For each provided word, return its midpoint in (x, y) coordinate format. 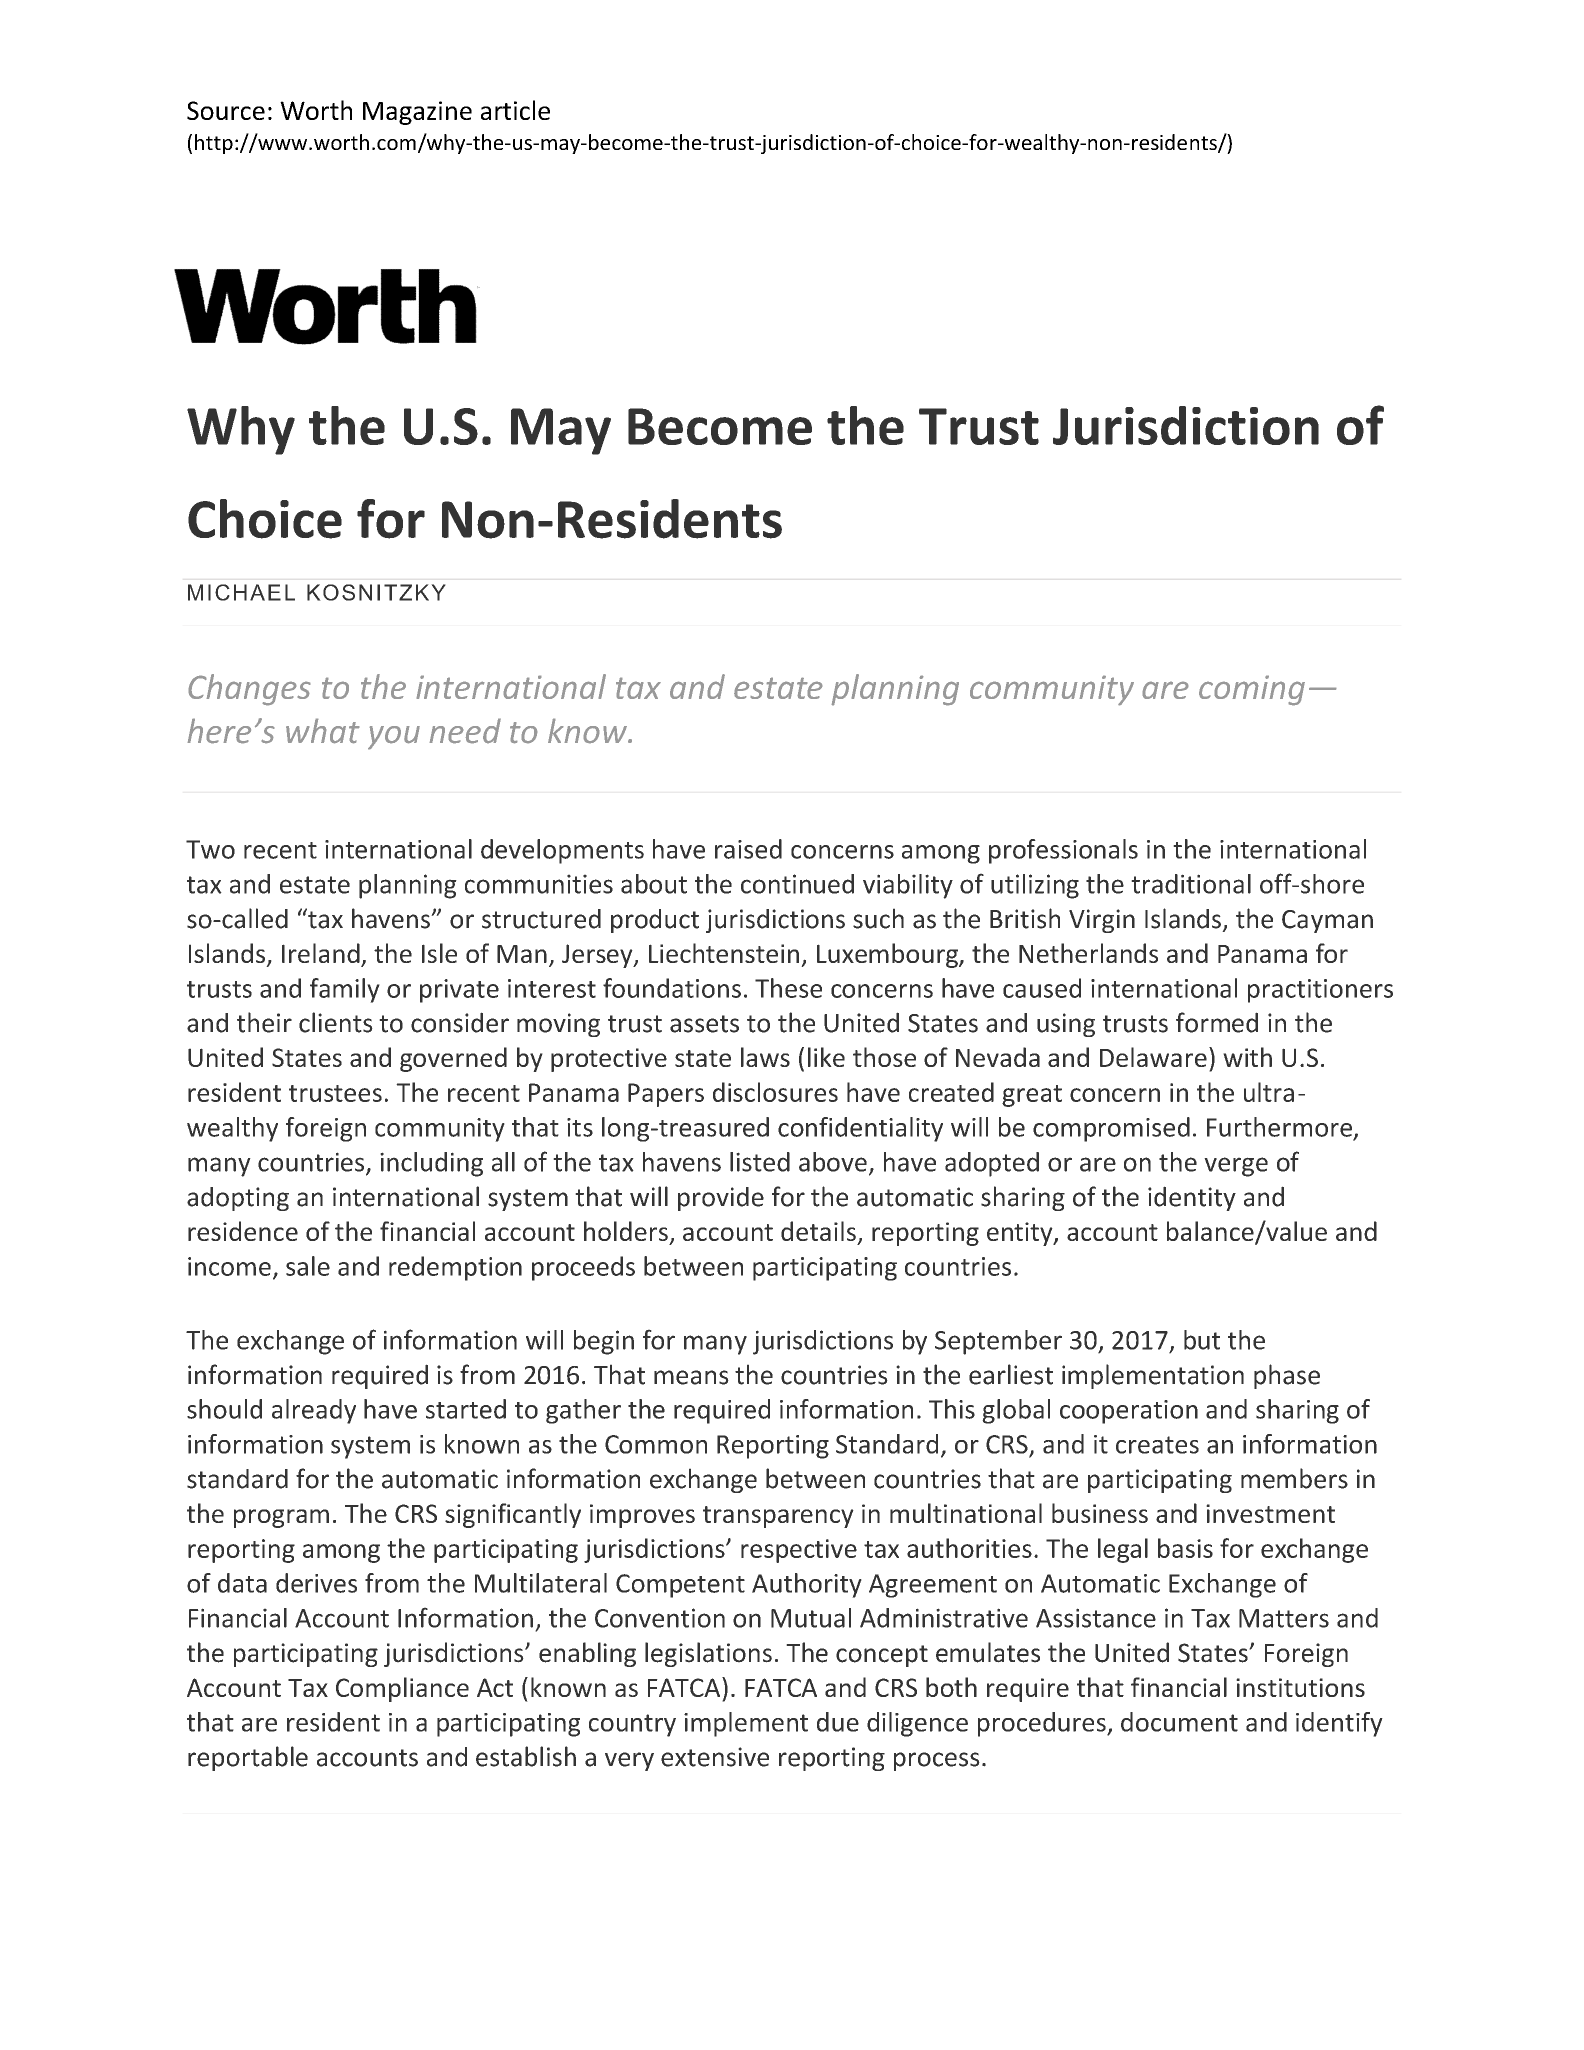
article (515, 110)
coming (1252, 690)
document (1179, 1722)
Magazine (417, 113)
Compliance (402, 1689)
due (838, 1722)
